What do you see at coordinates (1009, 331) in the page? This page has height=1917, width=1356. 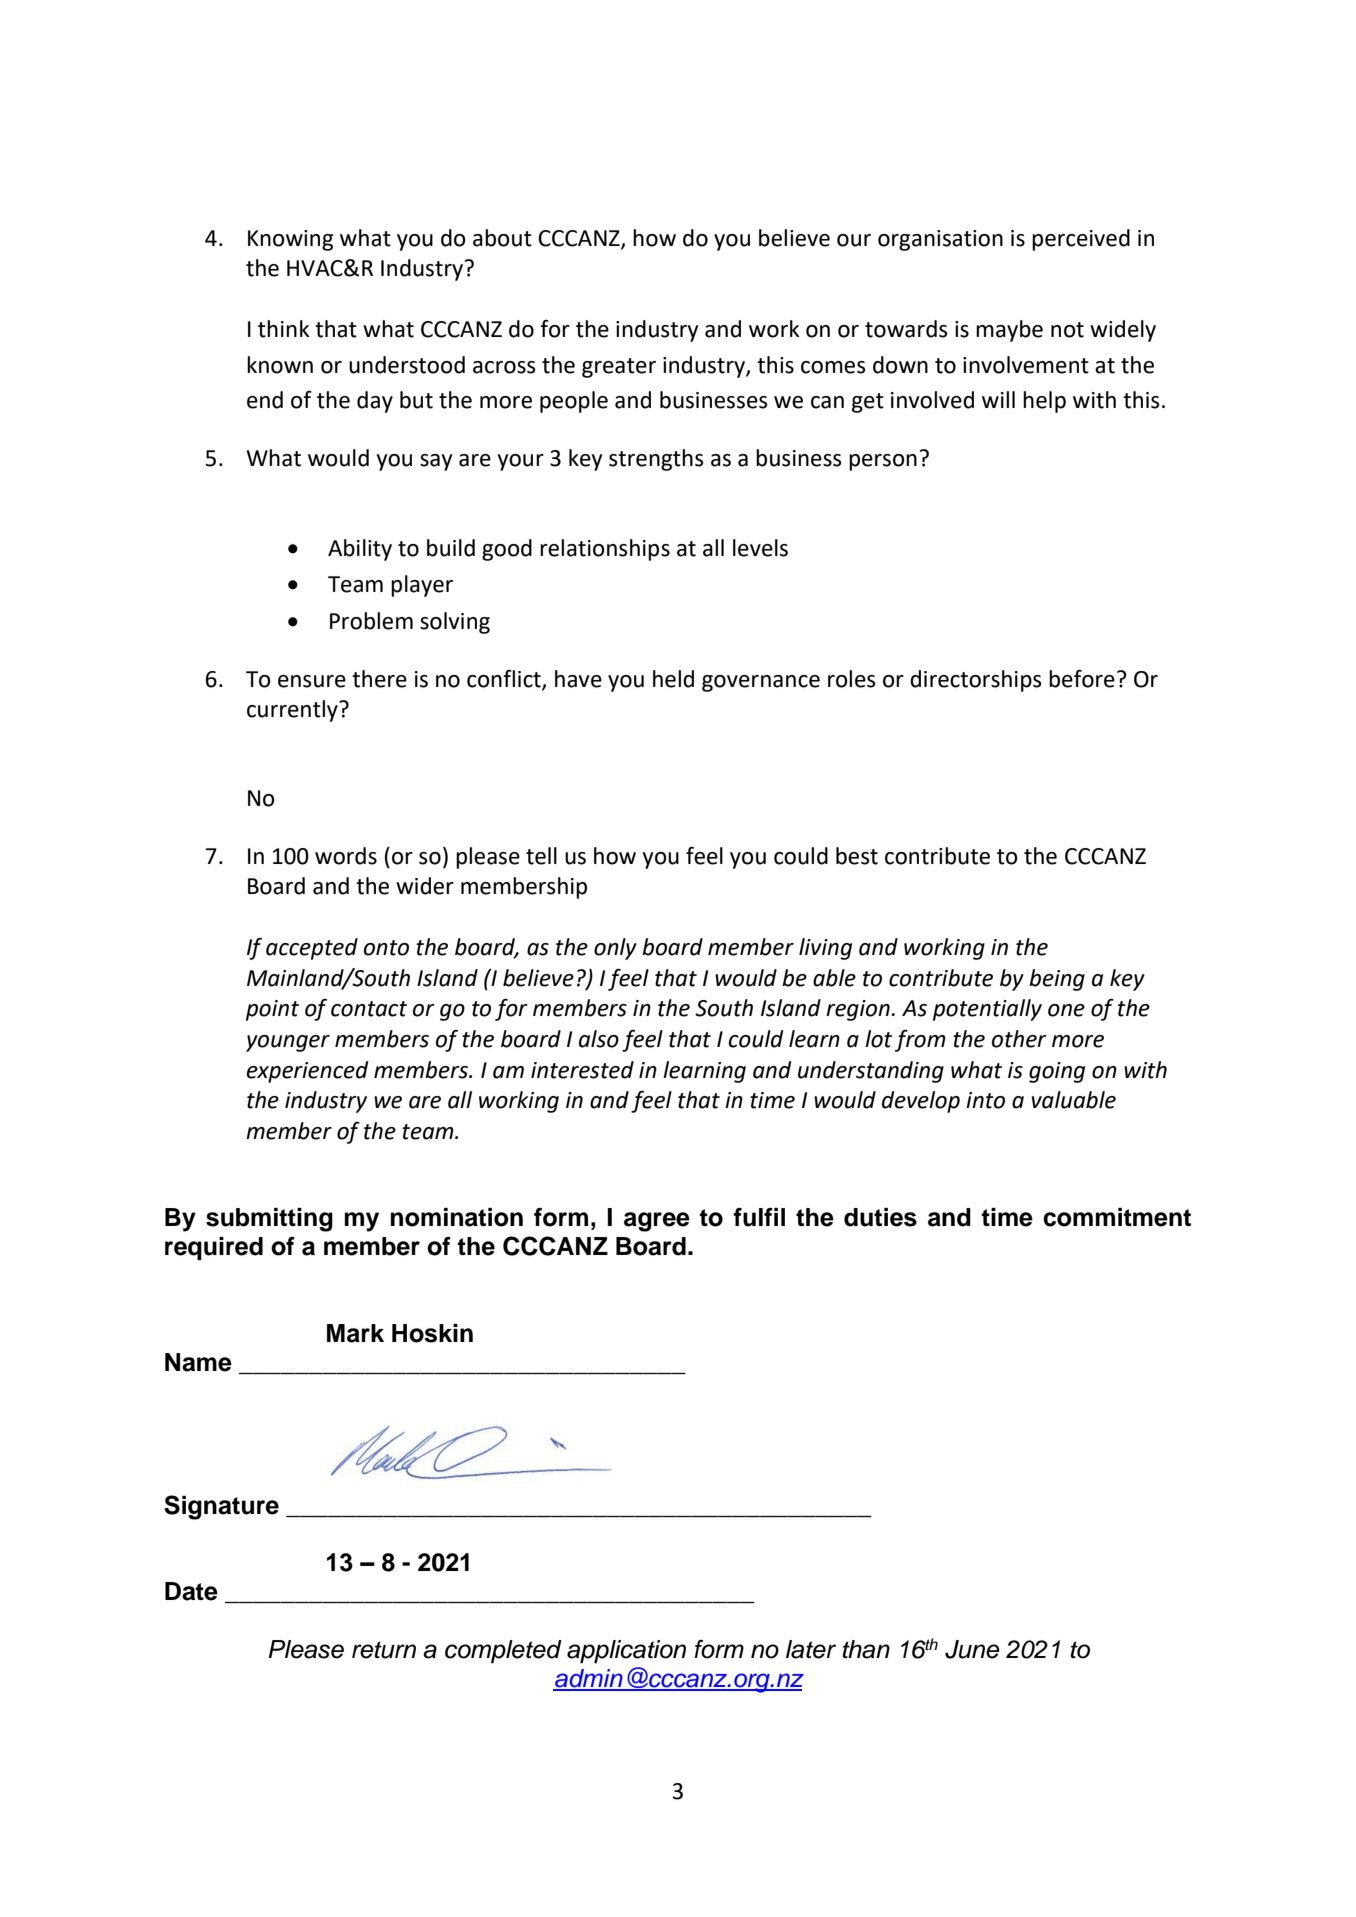 I see `maybe` at bounding box center [1009, 331].
